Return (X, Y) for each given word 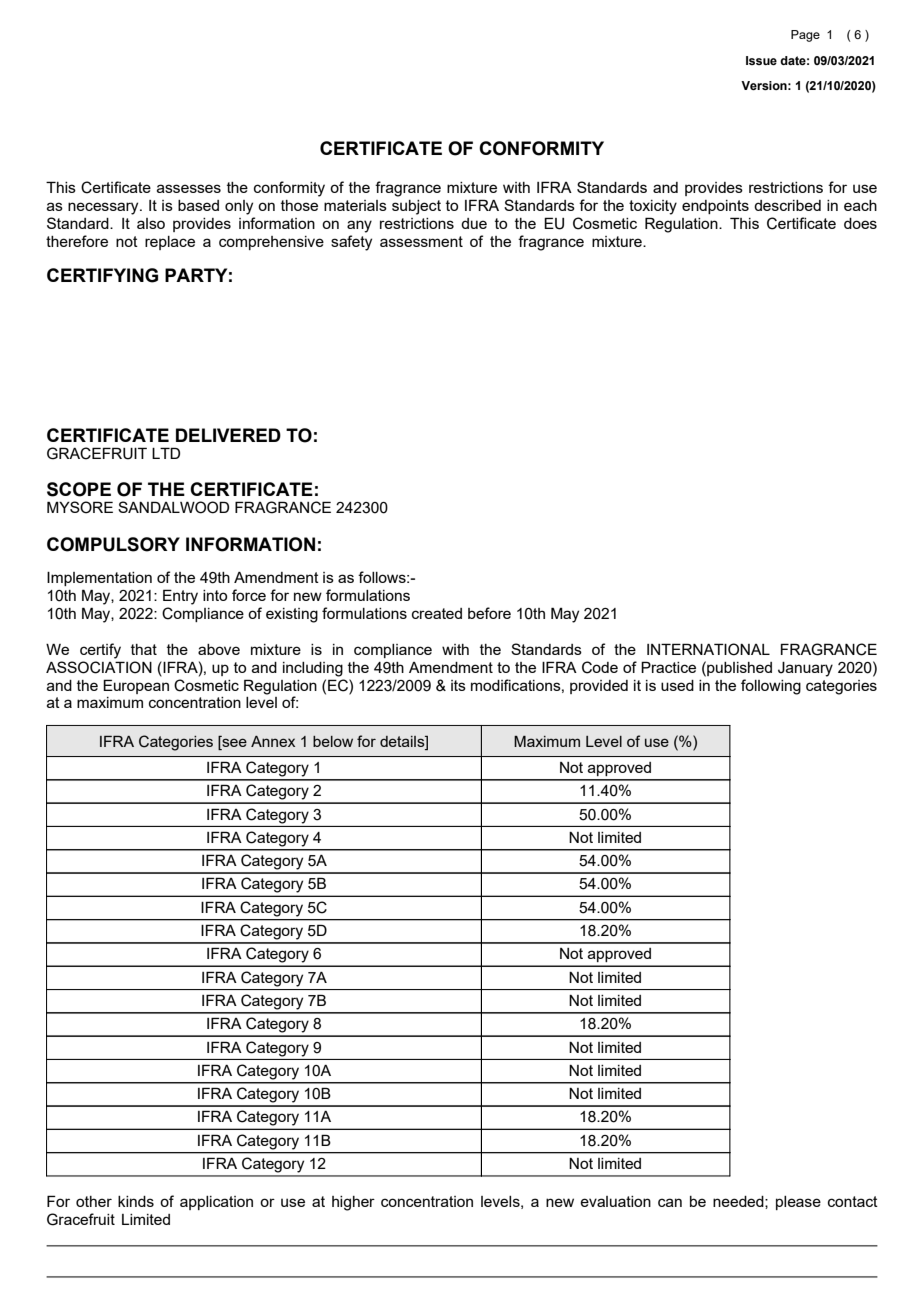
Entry (180, 597)
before (489, 613)
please (798, 1203)
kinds (136, 1201)
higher (353, 1203)
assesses (189, 188)
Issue (761, 60)
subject (416, 207)
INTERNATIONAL (708, 649)
